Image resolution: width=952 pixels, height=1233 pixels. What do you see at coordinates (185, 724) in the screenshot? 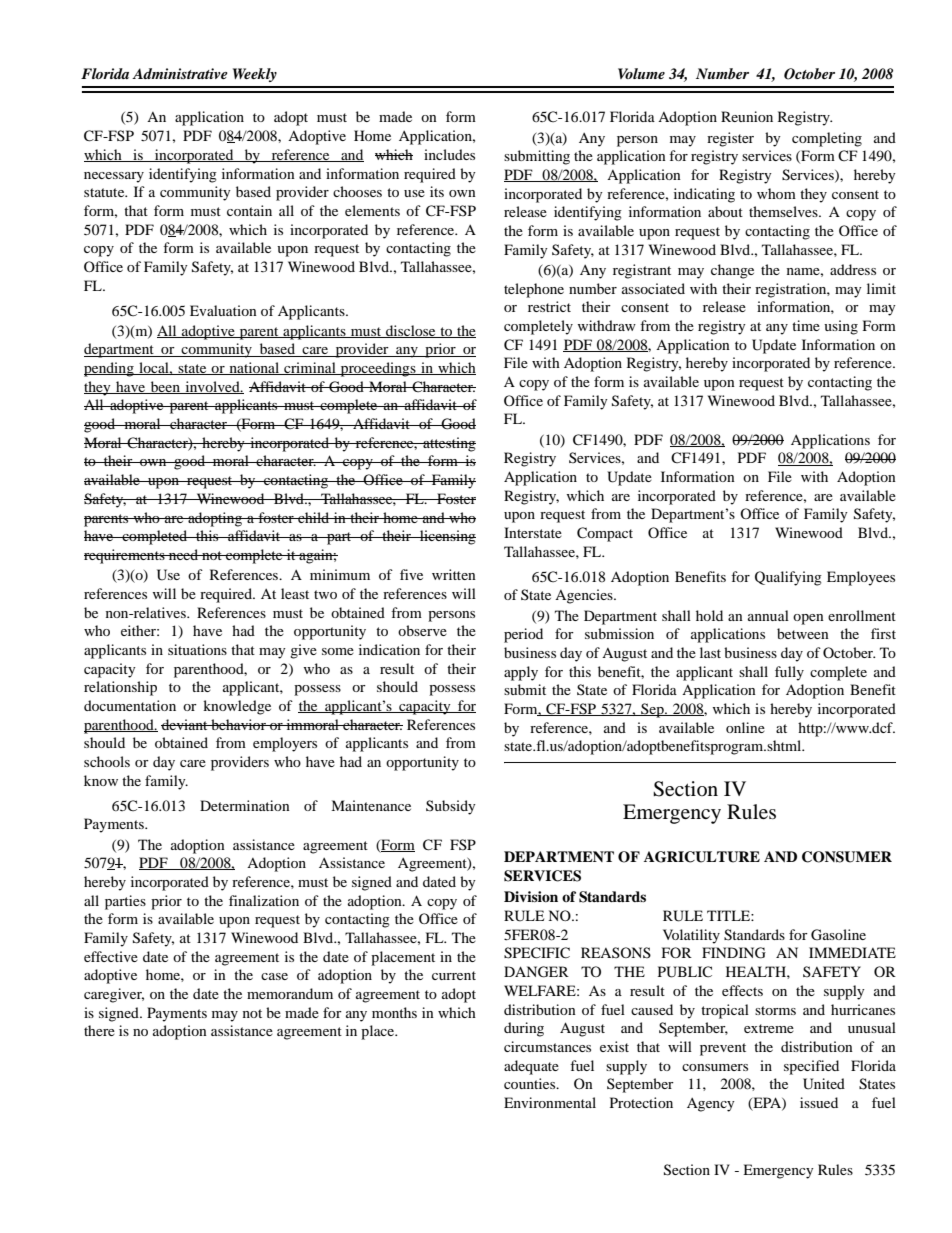
I see `deviant` at bounding box center [185, 724].
